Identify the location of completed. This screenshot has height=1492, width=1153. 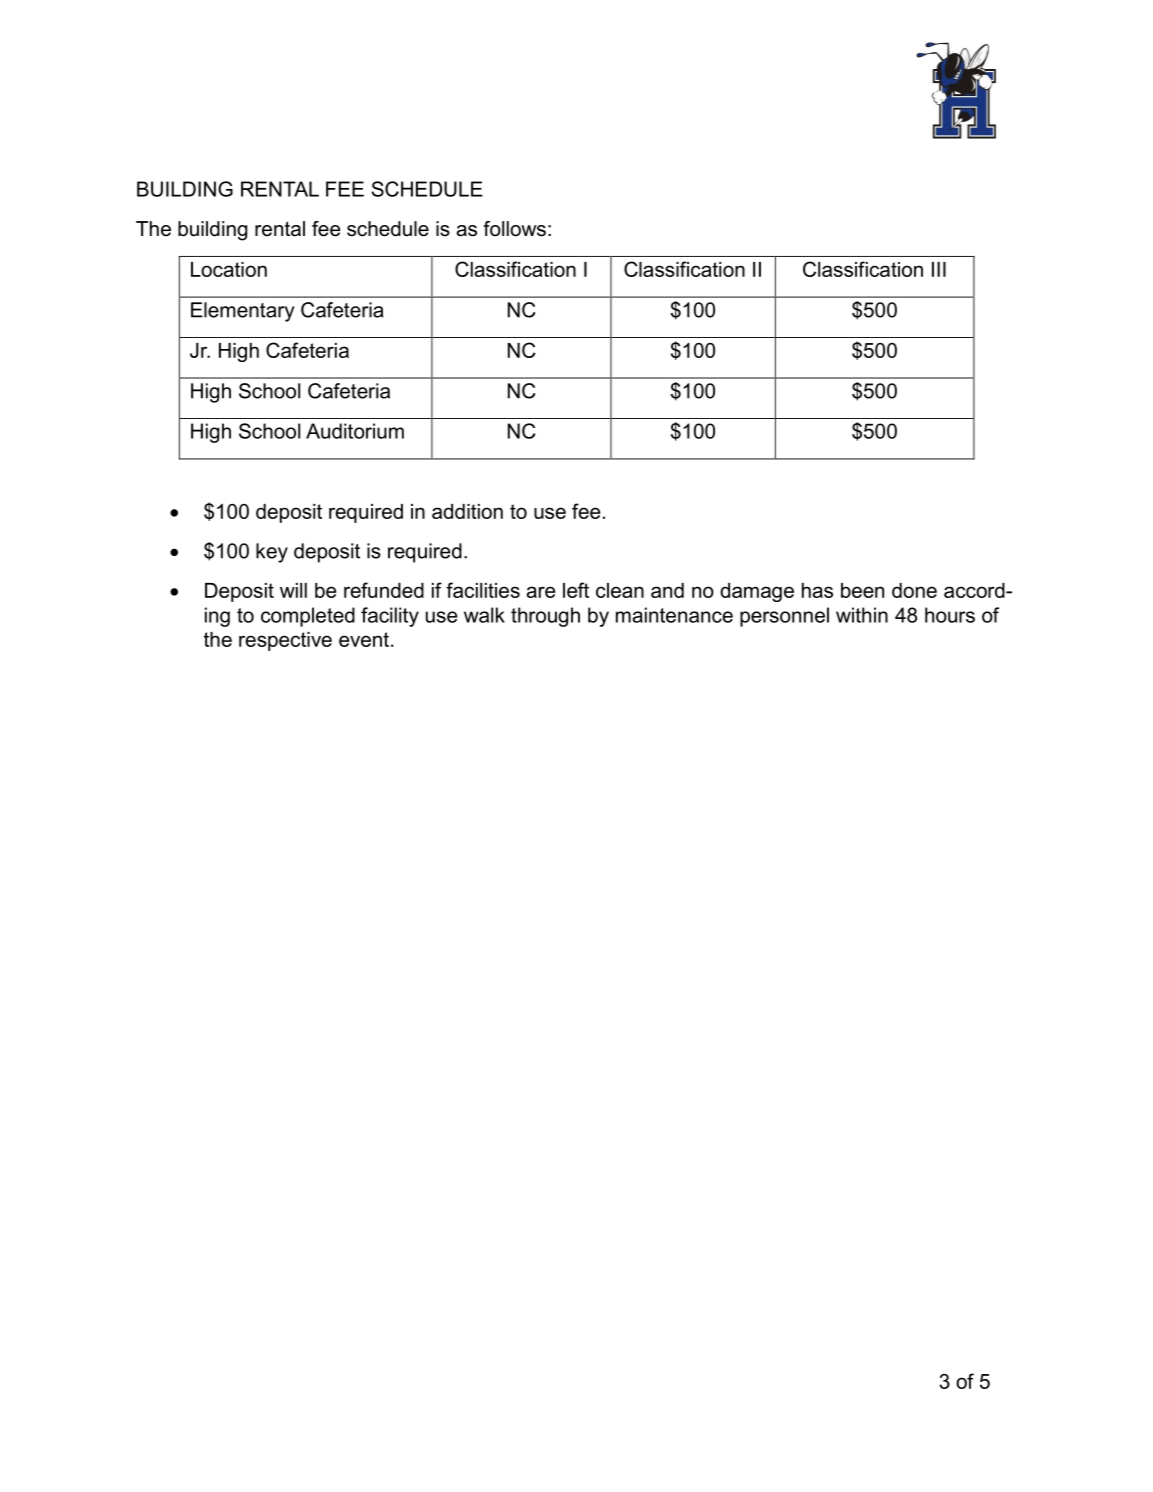
(308, 617).
